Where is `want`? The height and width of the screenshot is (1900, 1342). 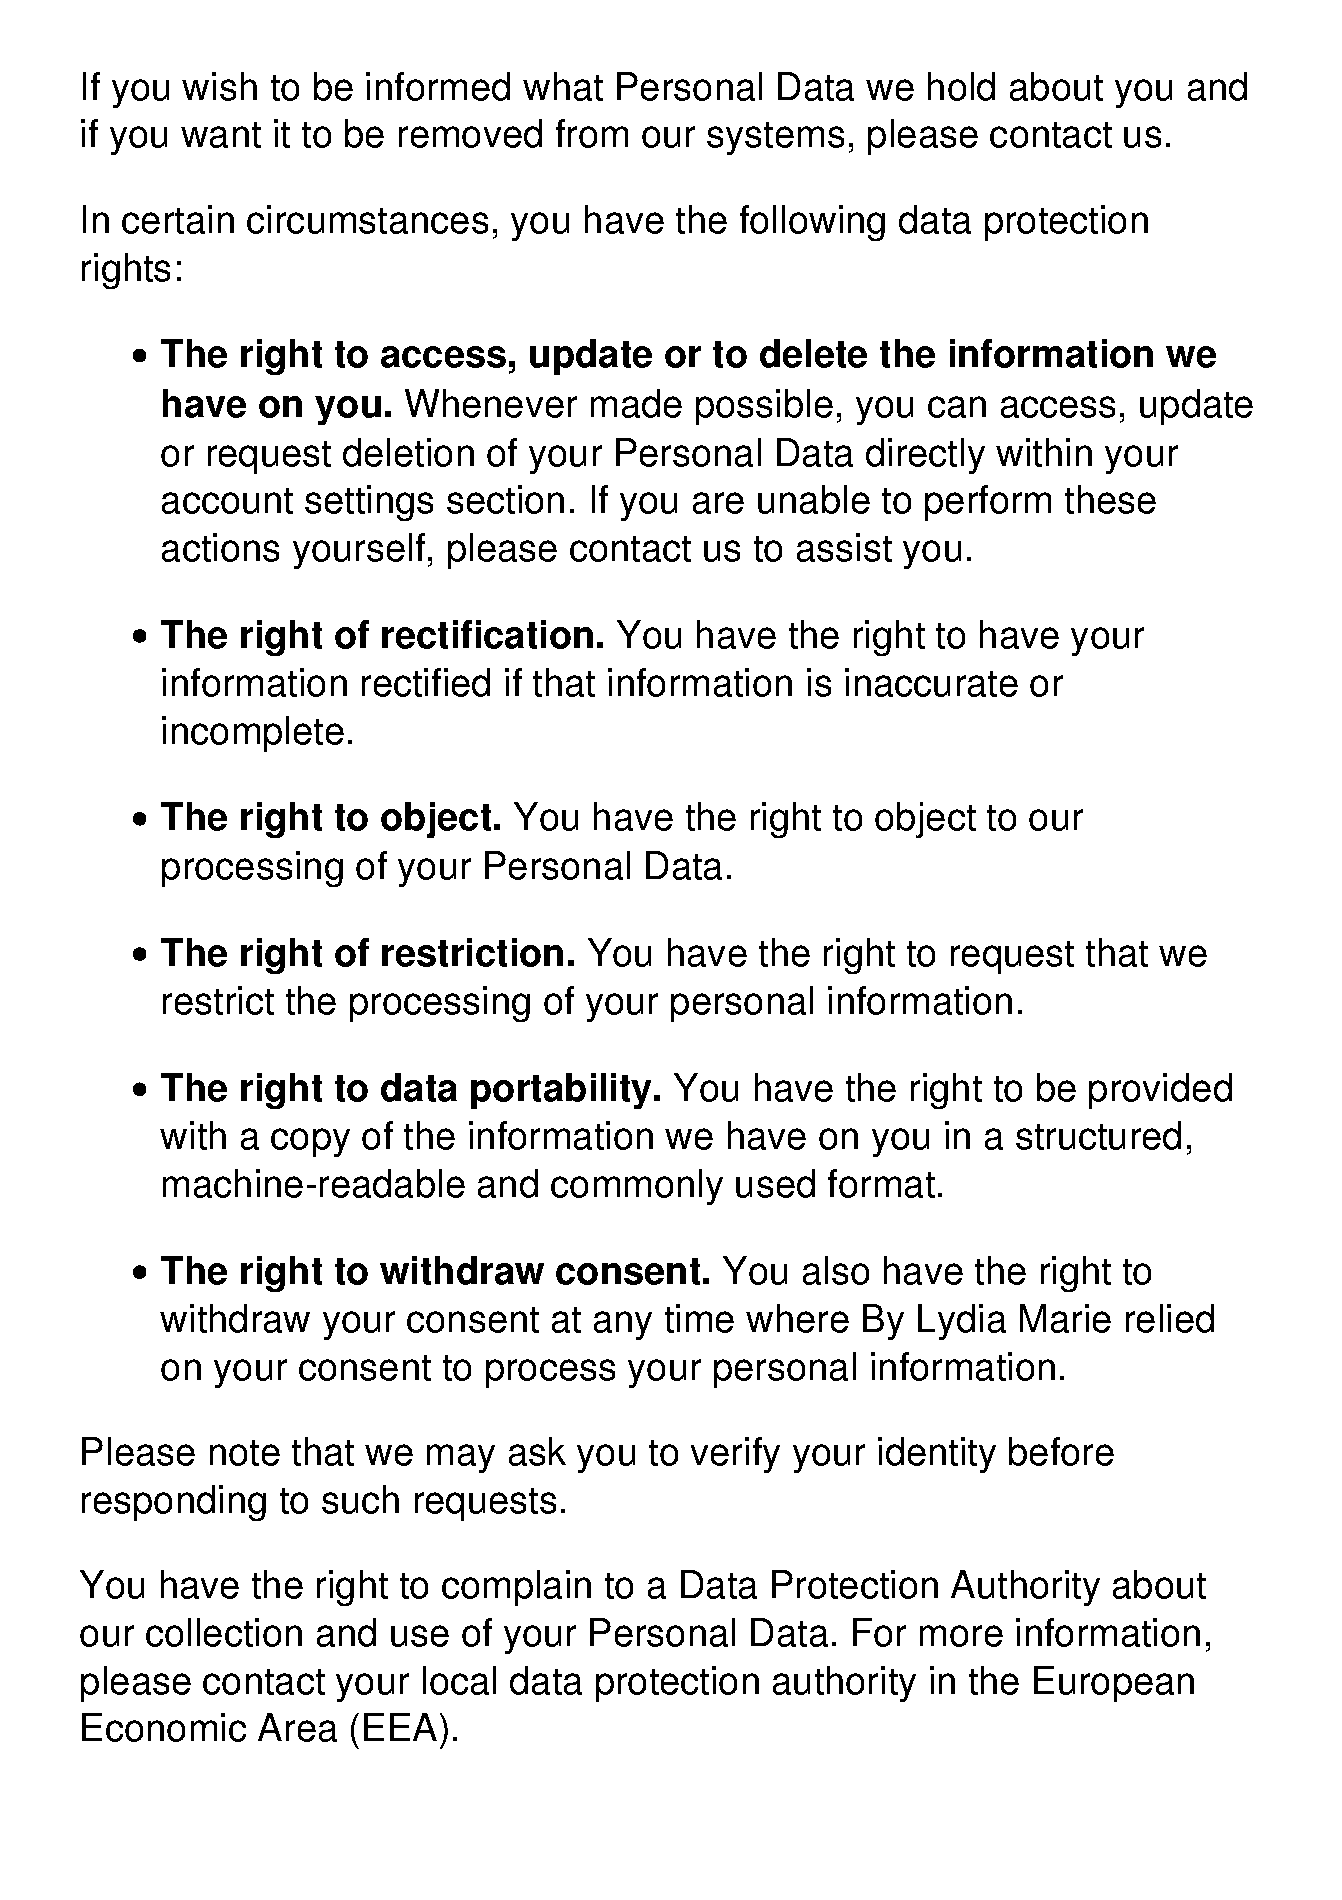 want is located at coordinates (221, 135).
